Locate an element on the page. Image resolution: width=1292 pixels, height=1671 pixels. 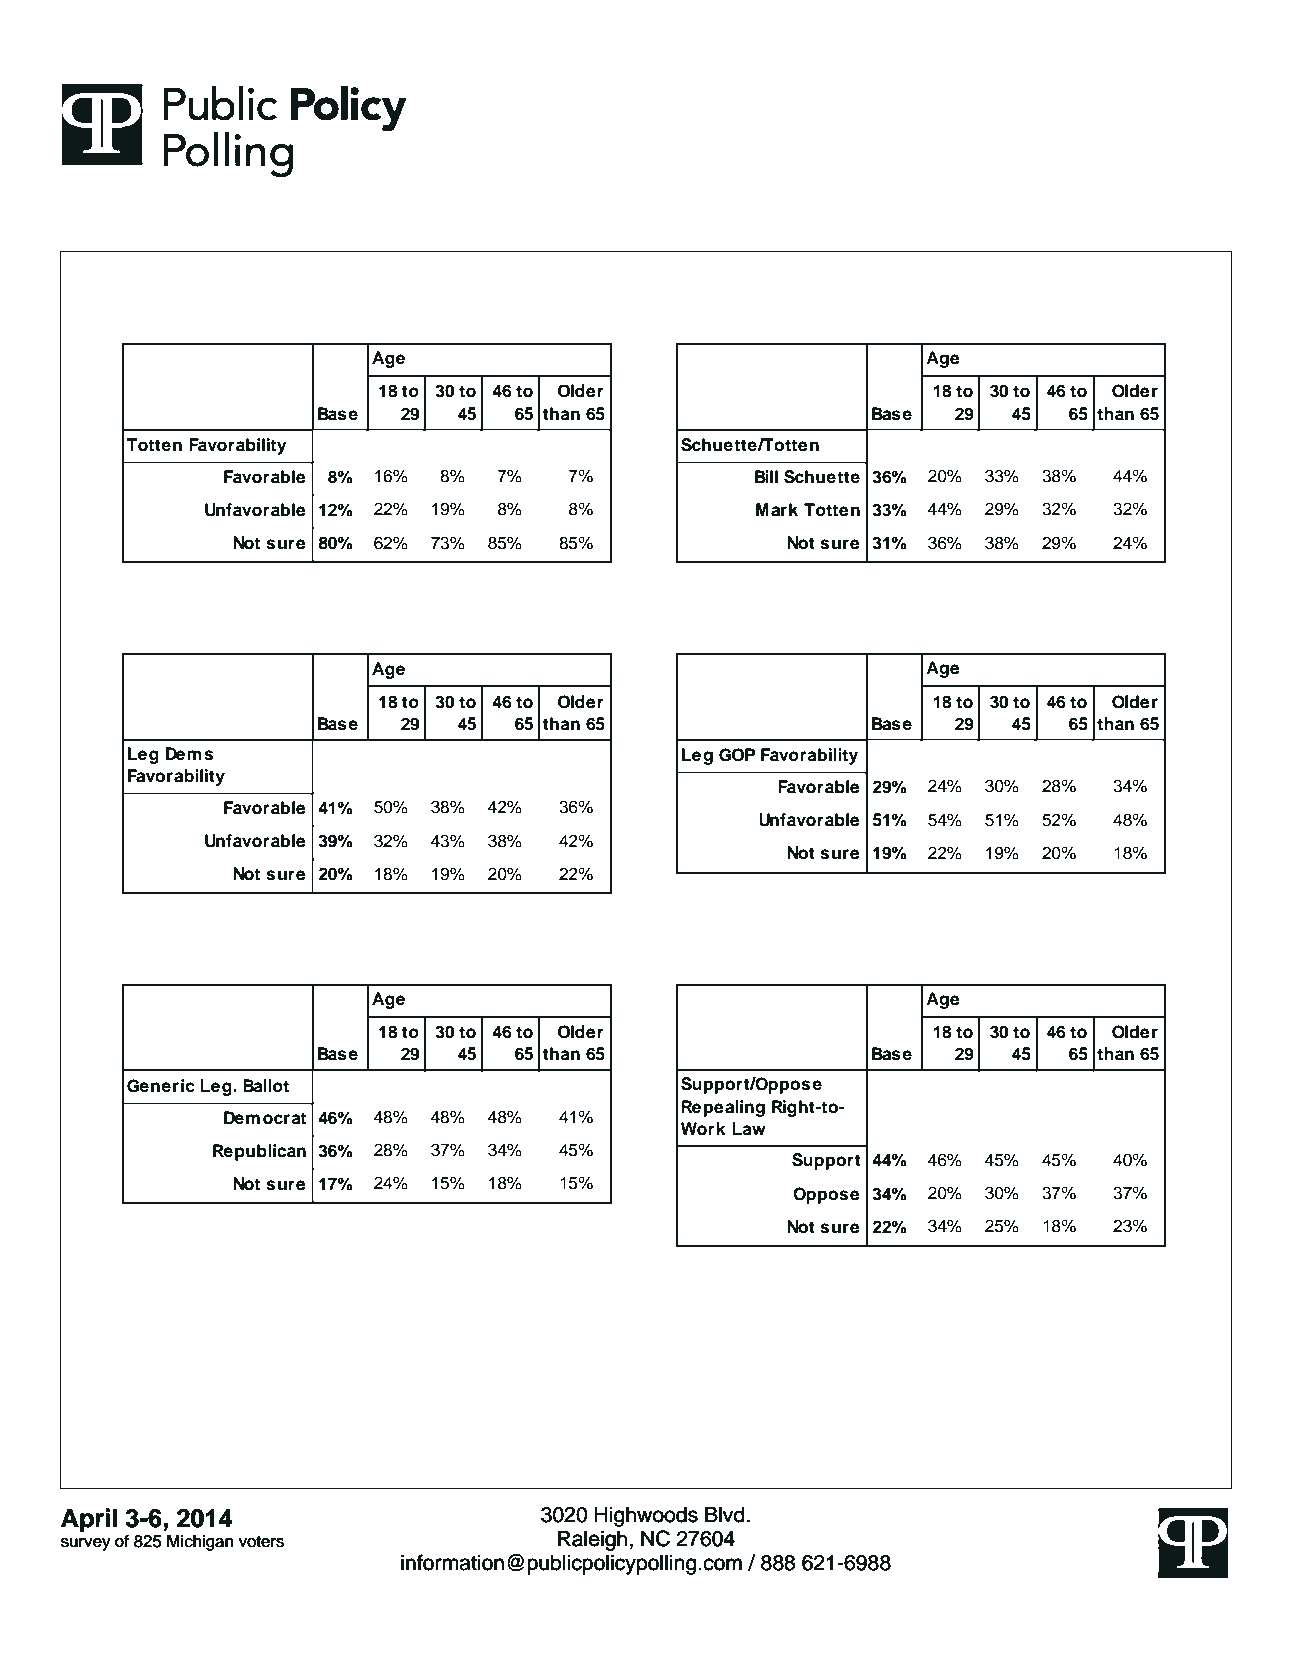
Raleigh is located at coordinates (592, 1540).
